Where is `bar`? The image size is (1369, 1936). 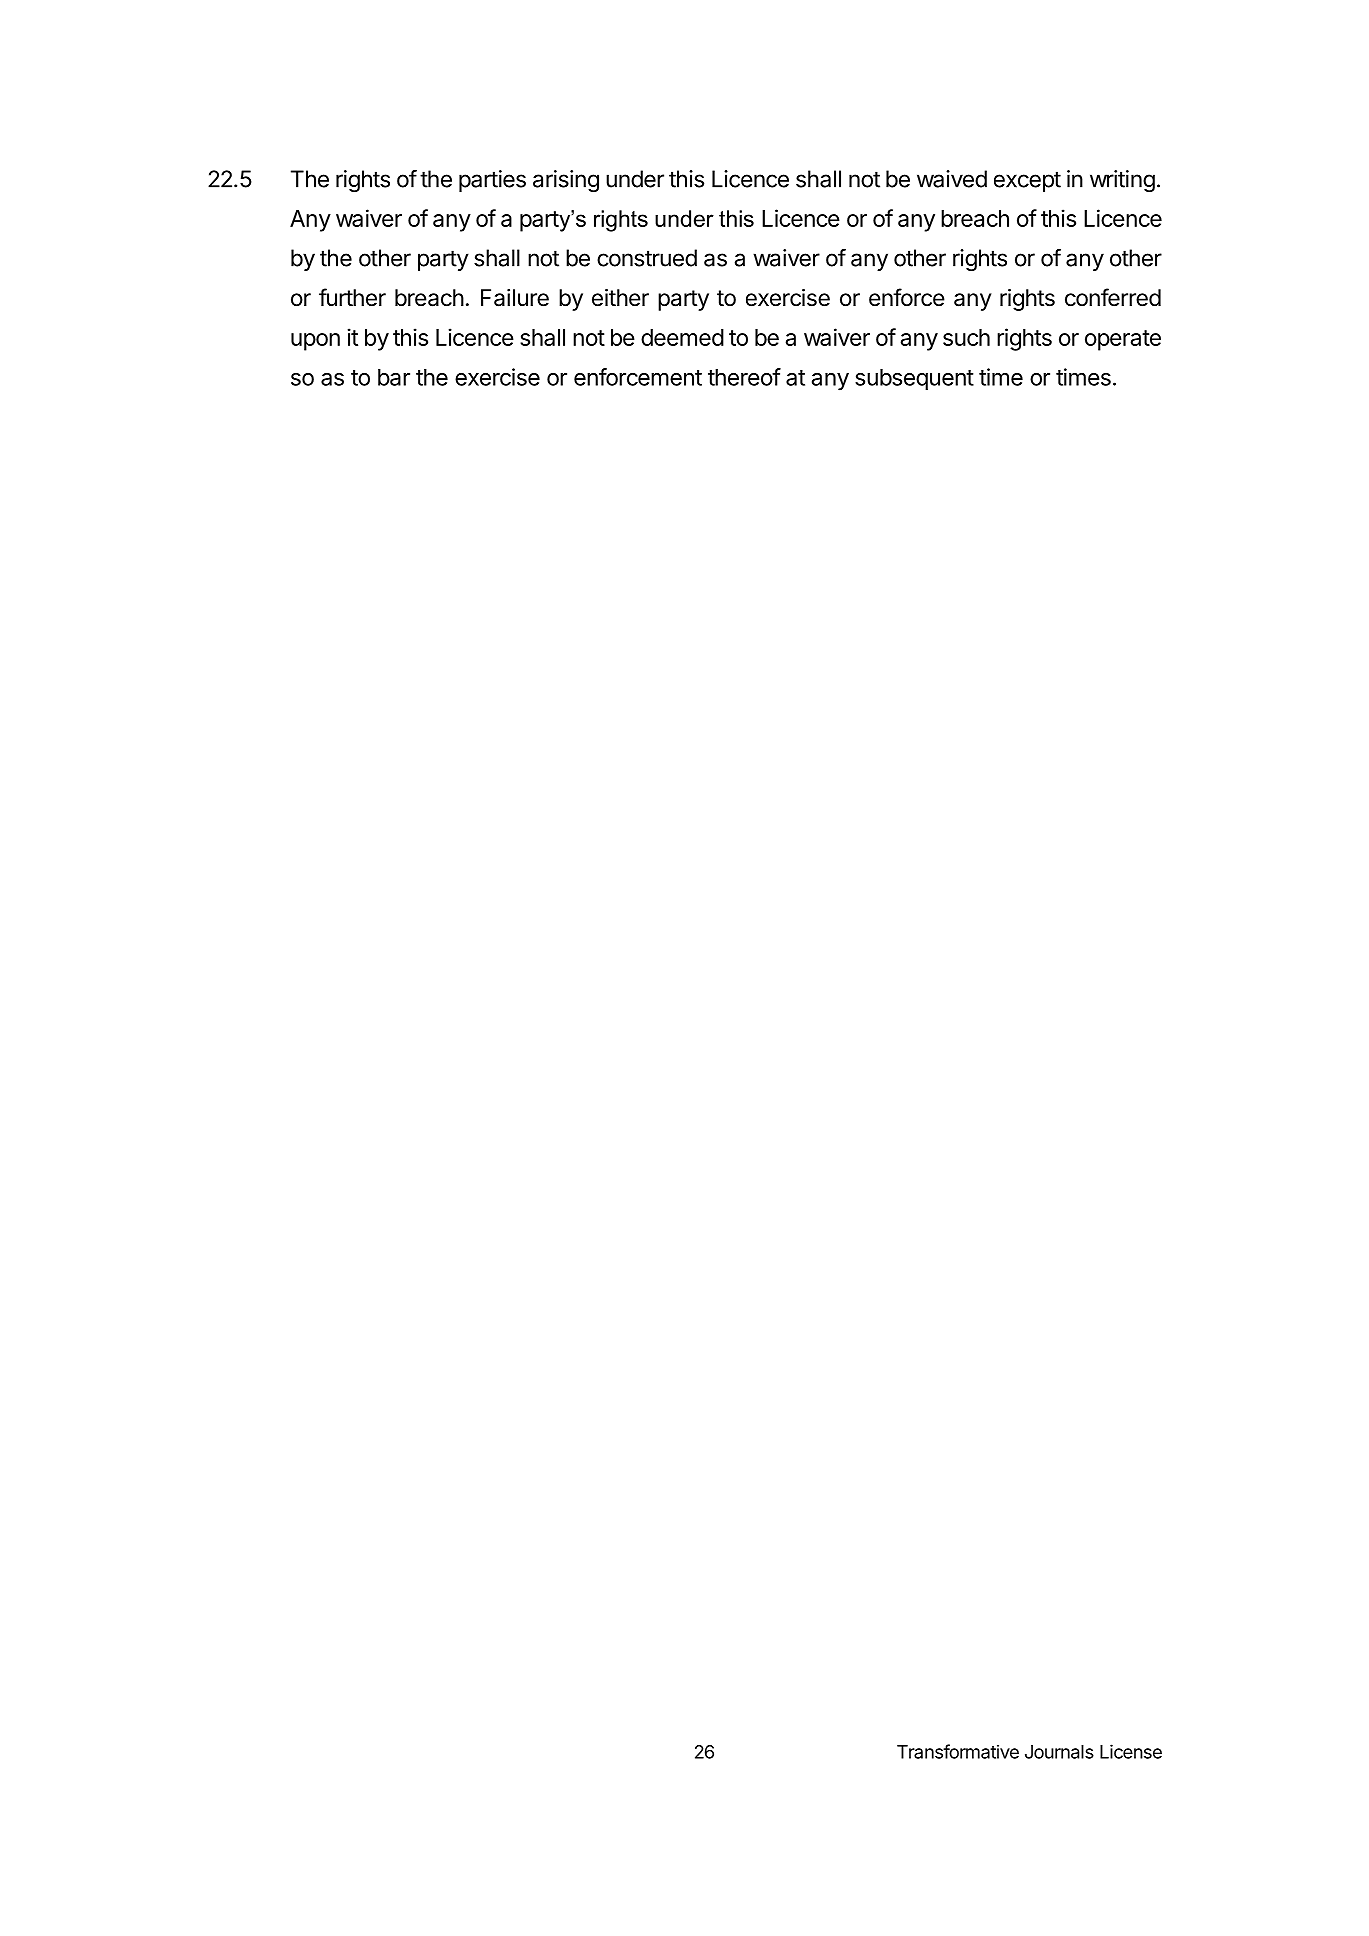 bar is located at coordinates (394, 377).
